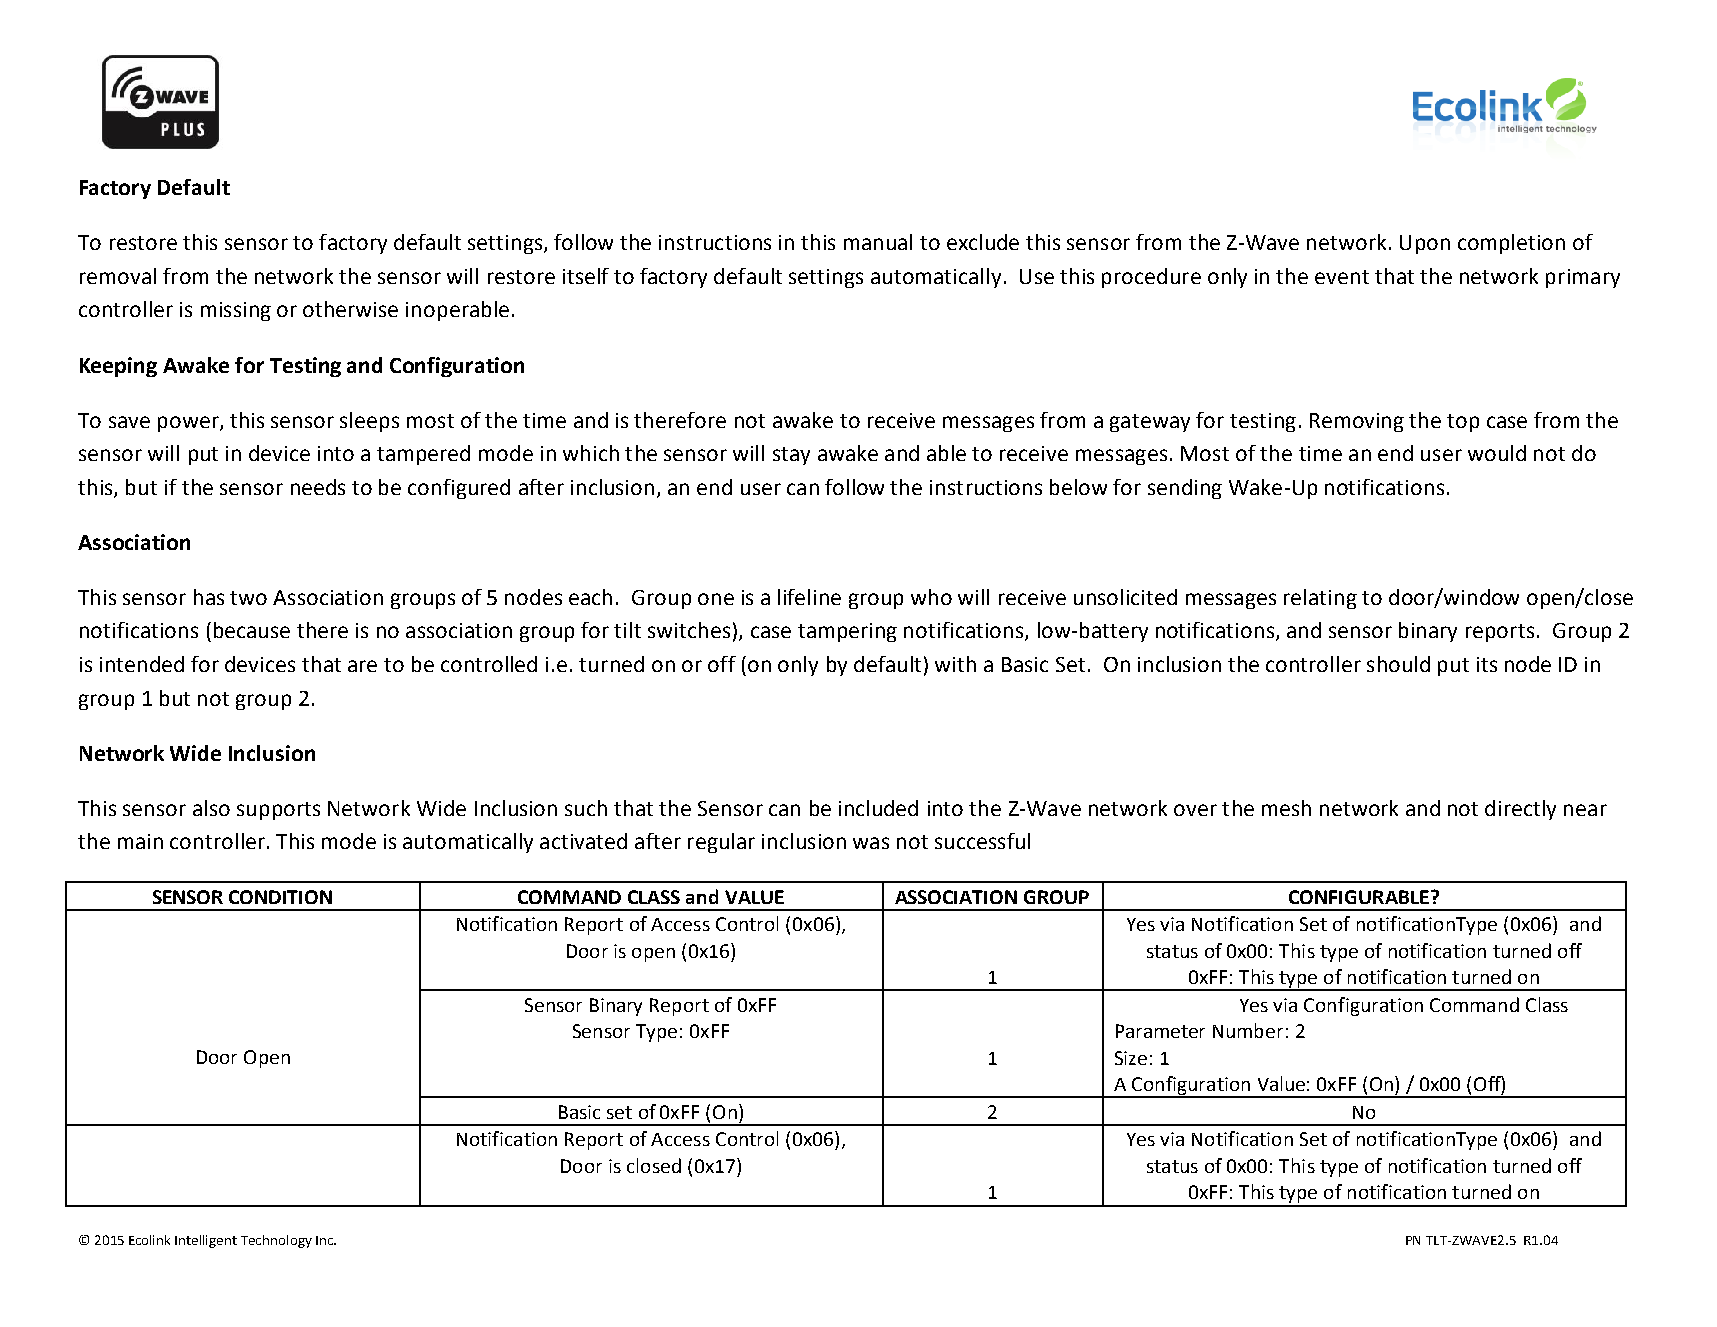 The width and height of the page is (1717, 1327). What do you see at coordinates (871, 843) in the page?
I see `was` at bounding box center [871, 843].
